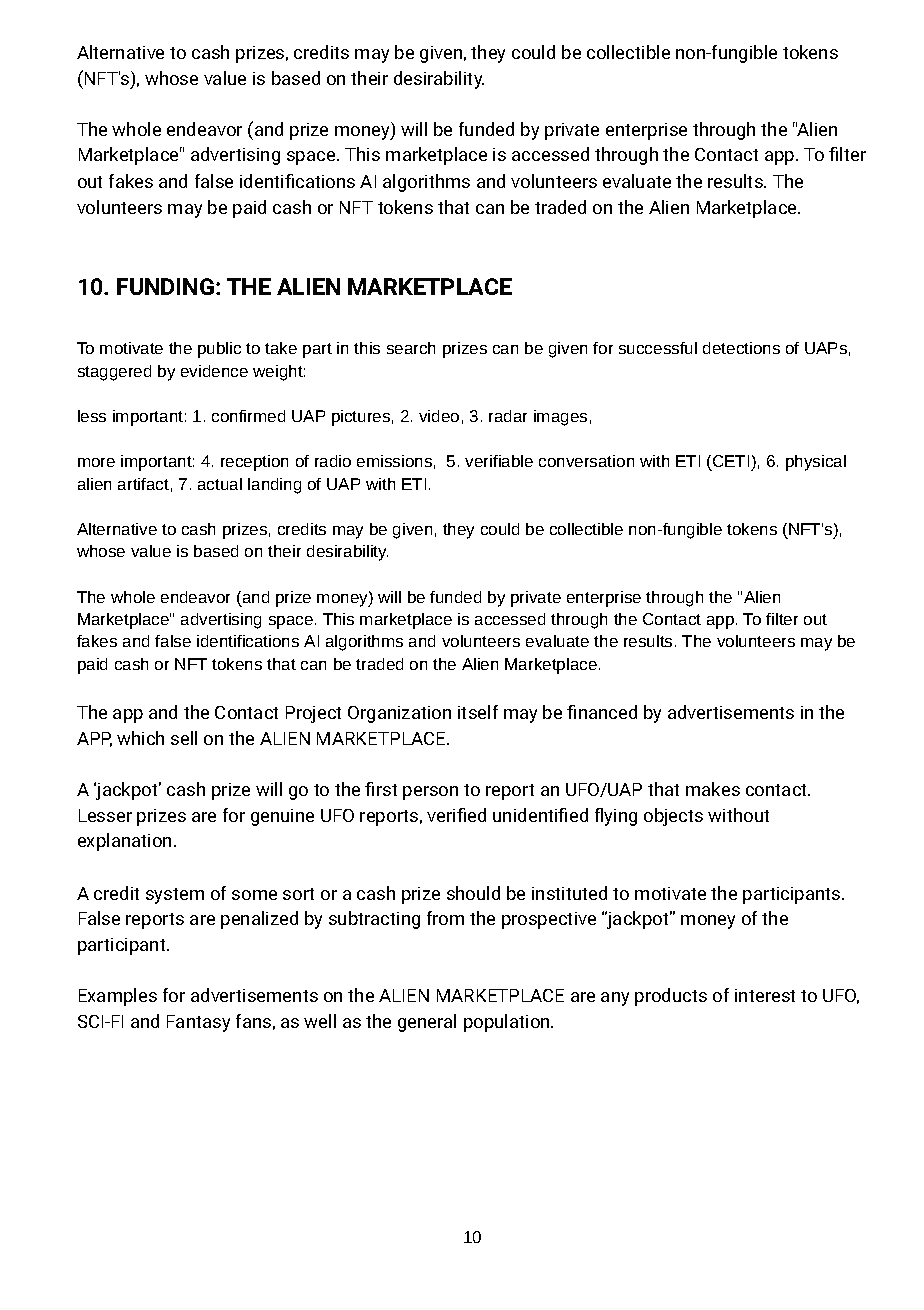  I want to click on Fantasy, so click(198, 1023).
